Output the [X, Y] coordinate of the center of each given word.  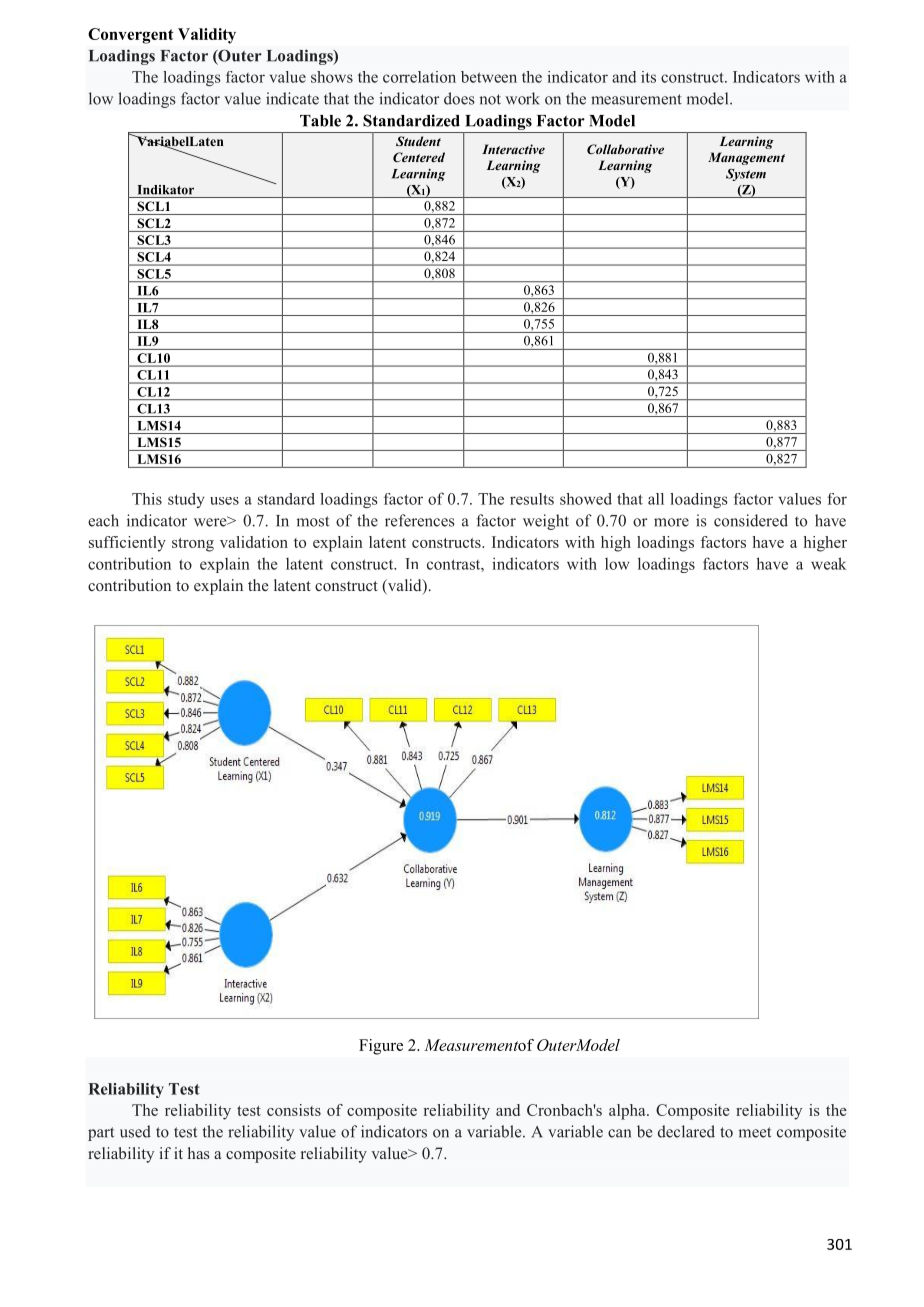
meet [755, 1132]
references [420, 520]
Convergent [131, 36]
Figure [381, 1047]
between [489, 77]
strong [193, 545]
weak [828, 563]
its [648, 77]
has [199, 1153]
